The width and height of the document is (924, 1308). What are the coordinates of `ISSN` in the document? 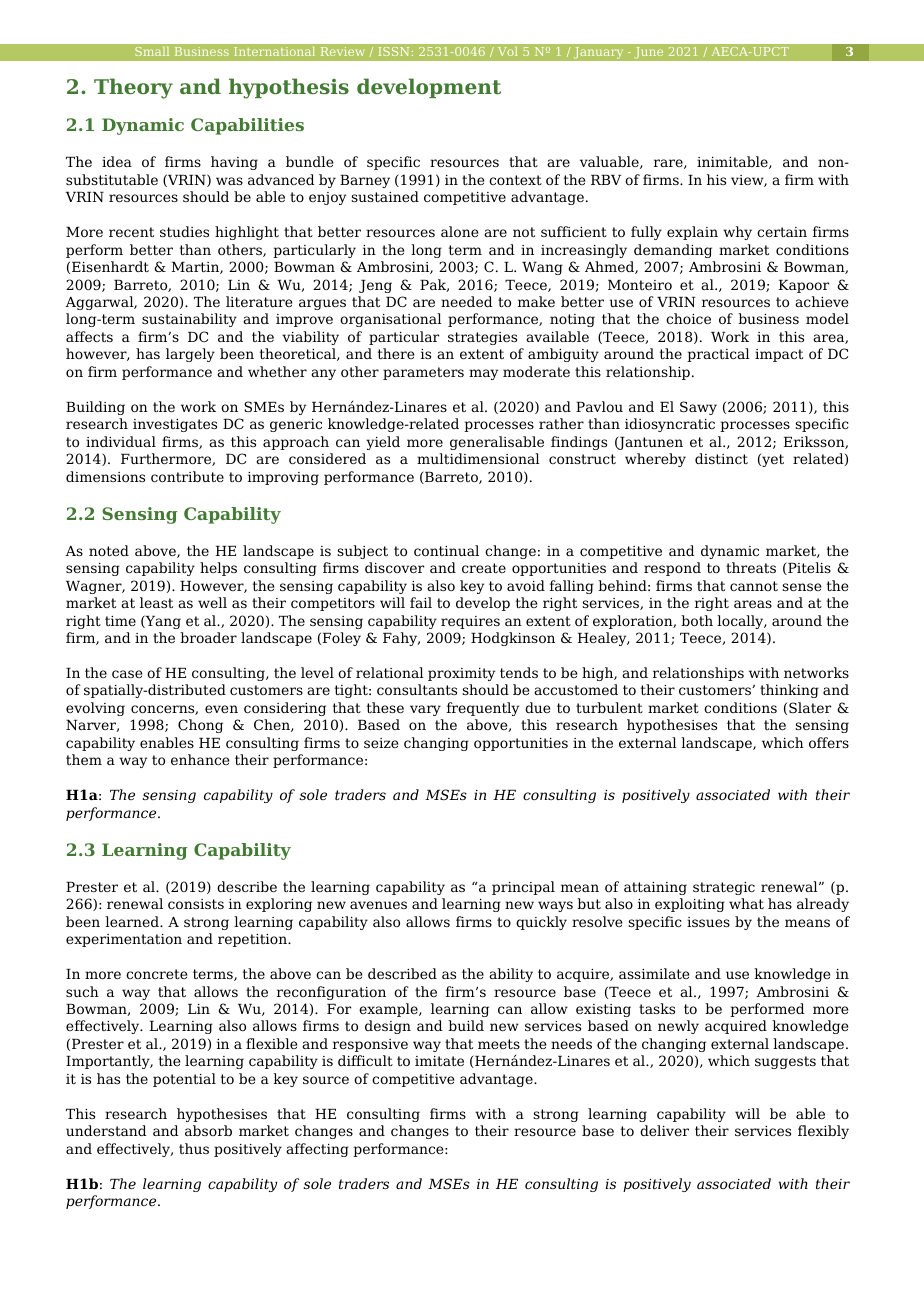 It's located at (393, 51).
